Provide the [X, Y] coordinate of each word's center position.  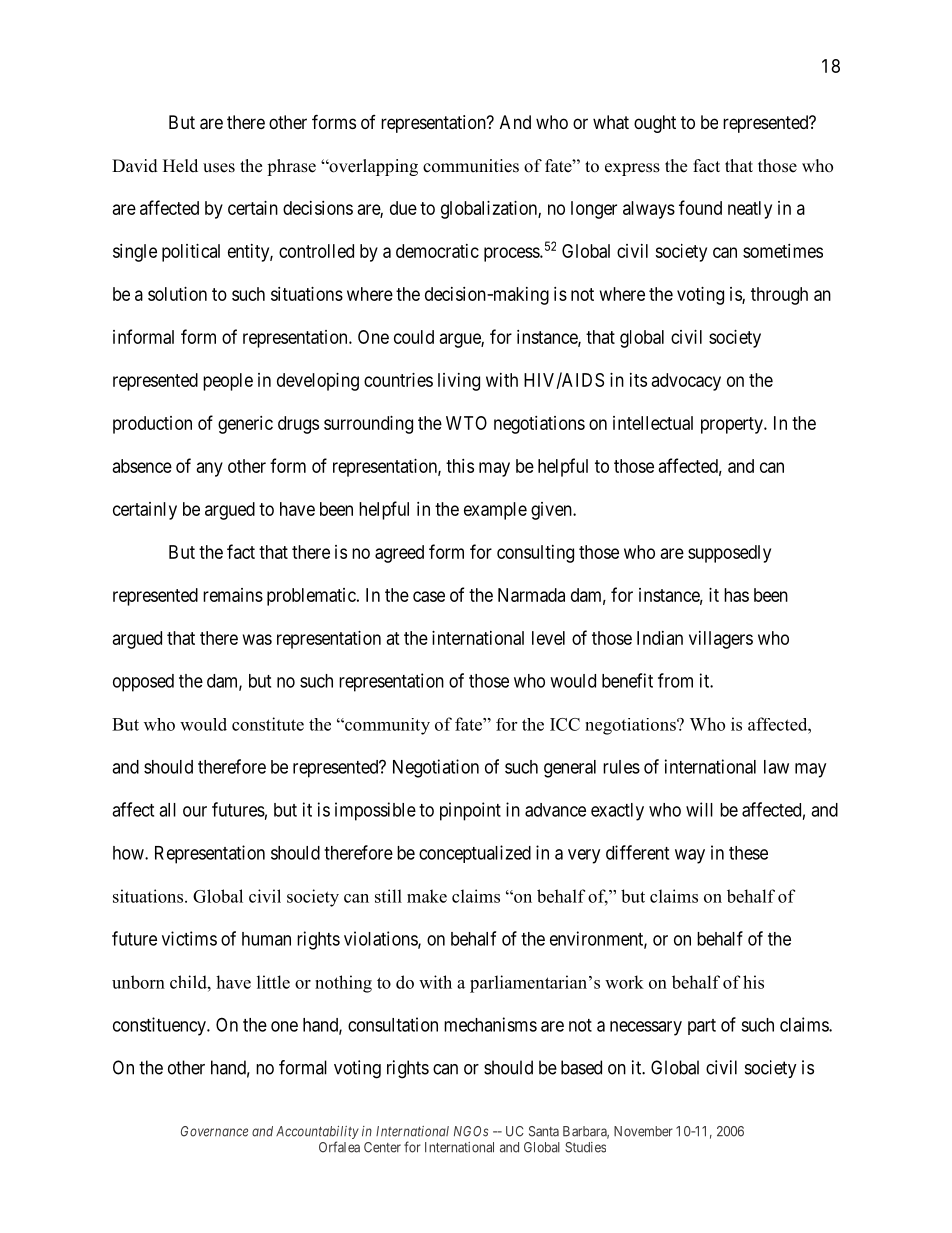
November [643, 1131]
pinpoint [470, 811]
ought [655, 124]
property [733, 425]
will [699, 809]
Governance [214, 1131]
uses [219, 168]
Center [382, 1147]
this [460, 466]
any [210, 469]
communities [471, 166]
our [195, 811]
